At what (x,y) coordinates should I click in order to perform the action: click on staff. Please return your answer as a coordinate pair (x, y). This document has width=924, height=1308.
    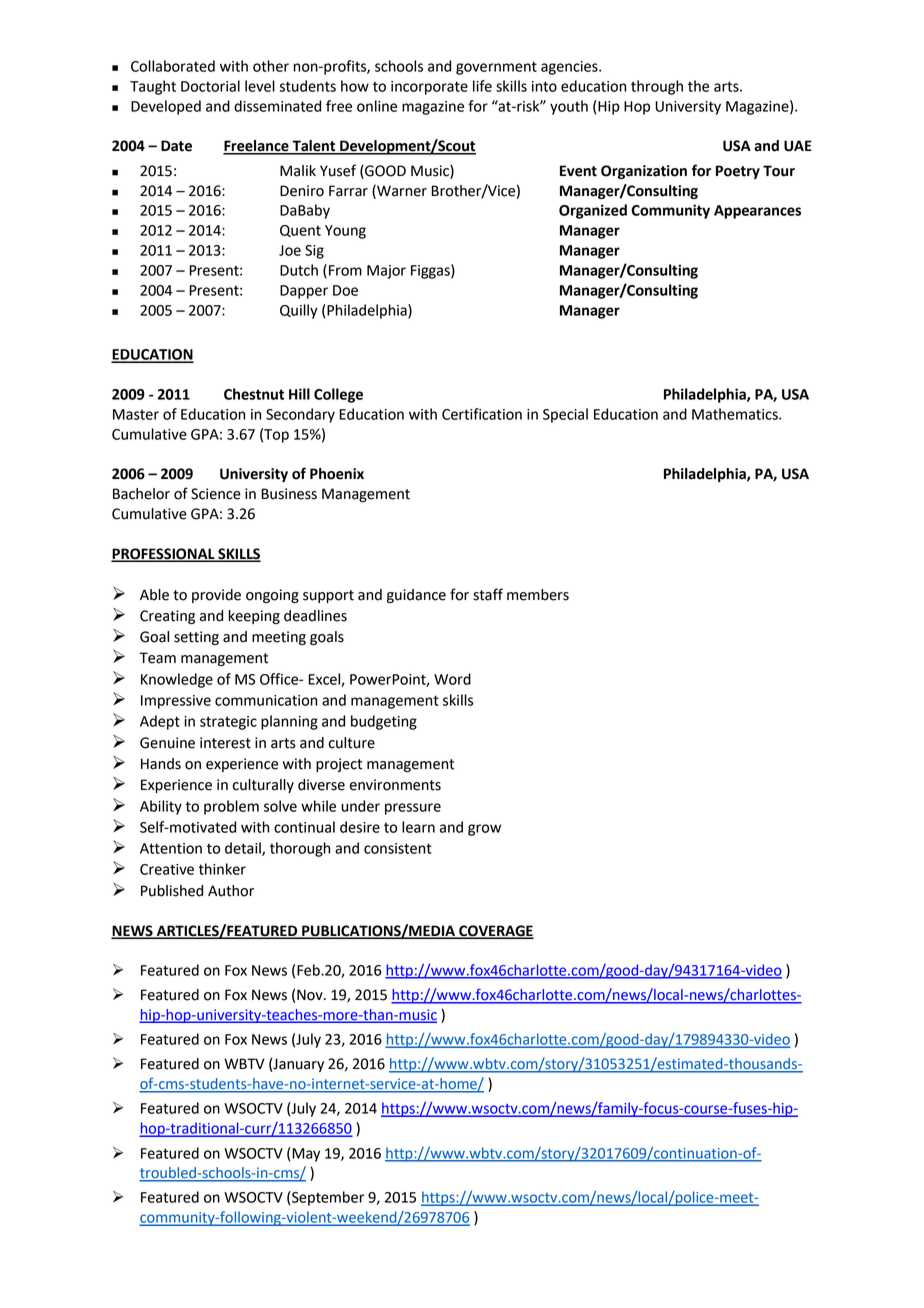
    Looking at the image, I should click on (488, 594).
